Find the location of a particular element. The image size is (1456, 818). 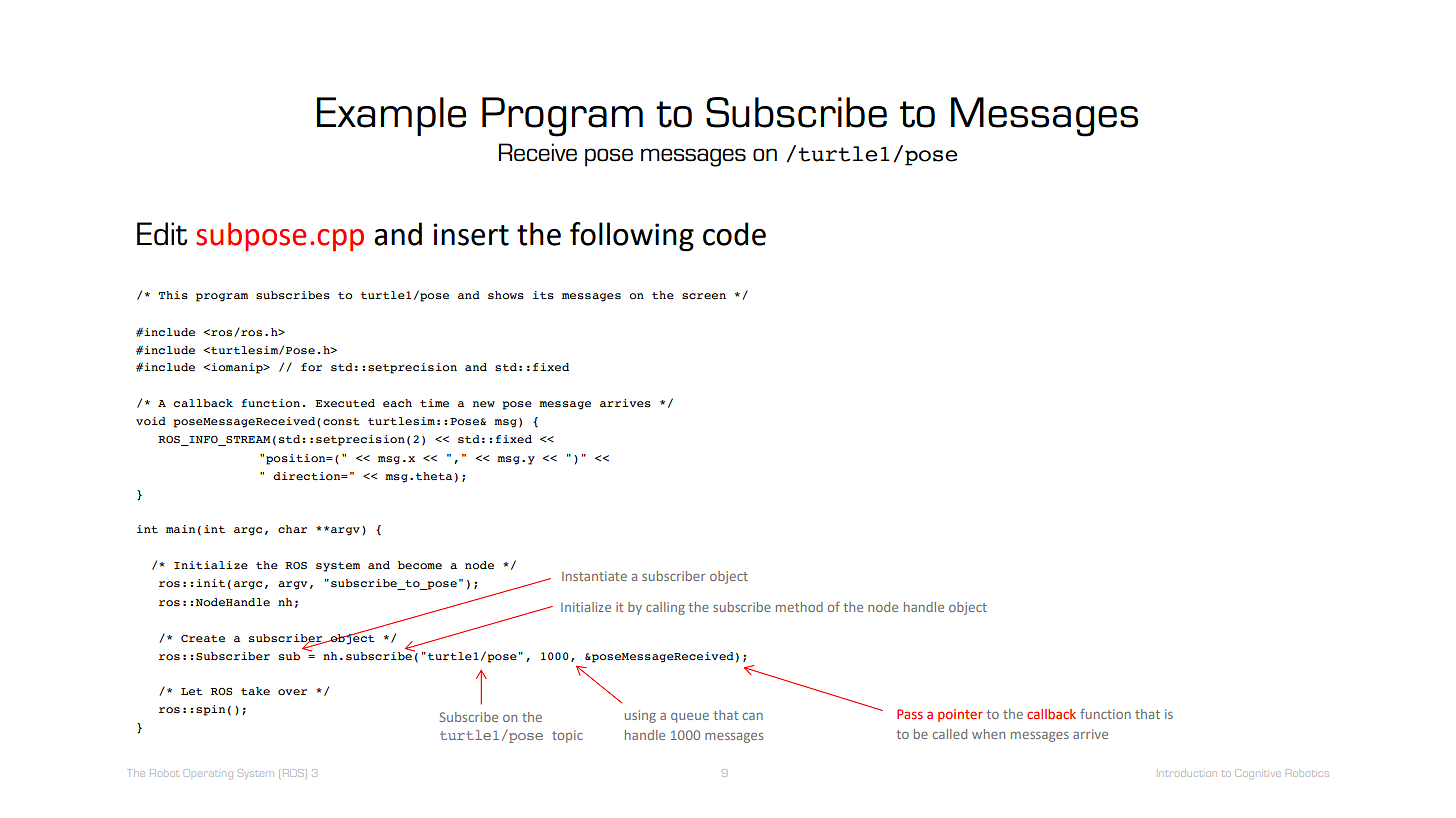

Create is located at coordinates (203, 638).
